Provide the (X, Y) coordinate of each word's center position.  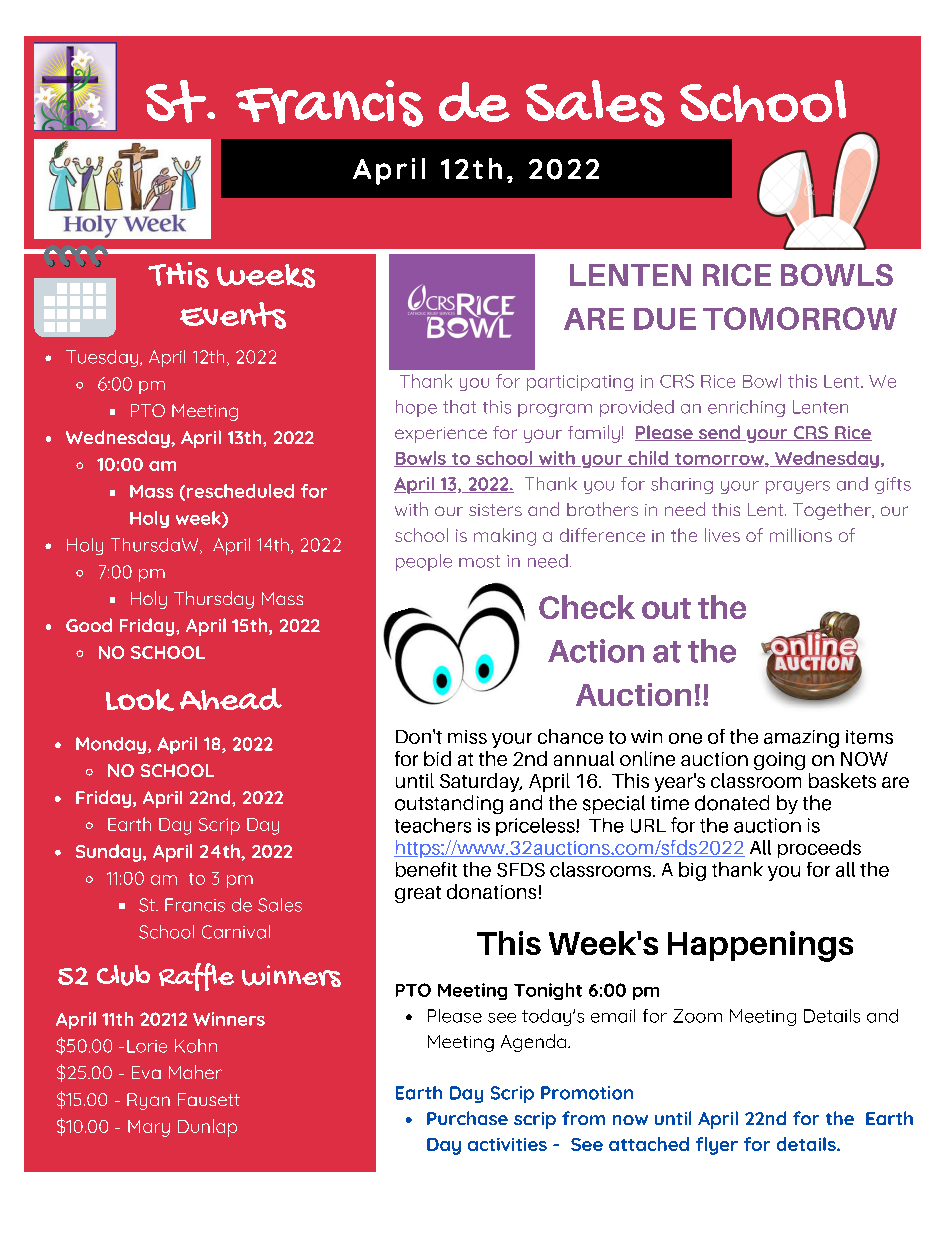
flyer (717, 1146)
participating (580, 383)
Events (233, 315)
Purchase (467, 1118)
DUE (665, 319)
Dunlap (207, 1128)
